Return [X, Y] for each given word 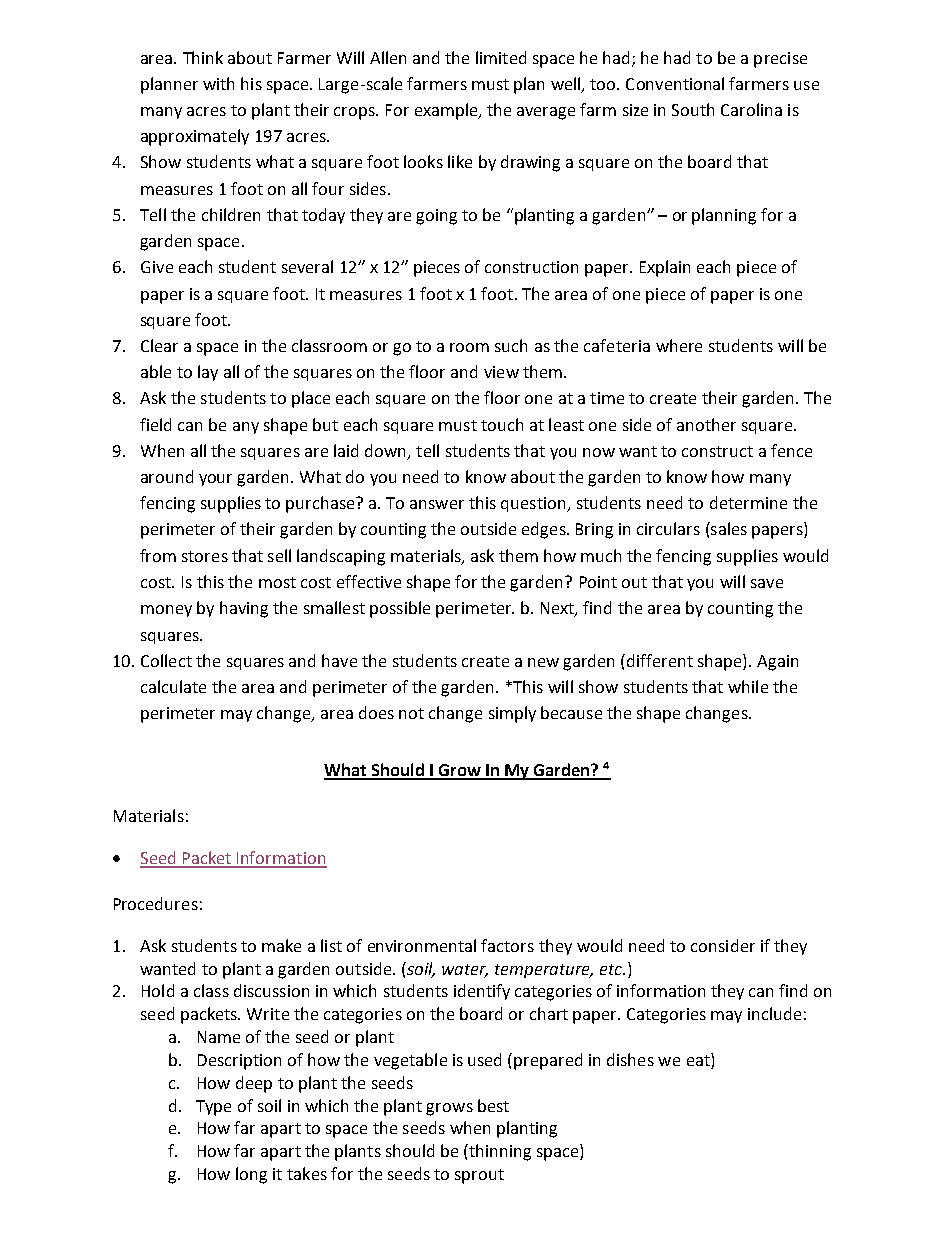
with [218, 83]
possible [400, 609]
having [244, 609]
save [767, 583]
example [447, 111]
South [693, 109]
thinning [499, 1152]
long [251, 1175]
